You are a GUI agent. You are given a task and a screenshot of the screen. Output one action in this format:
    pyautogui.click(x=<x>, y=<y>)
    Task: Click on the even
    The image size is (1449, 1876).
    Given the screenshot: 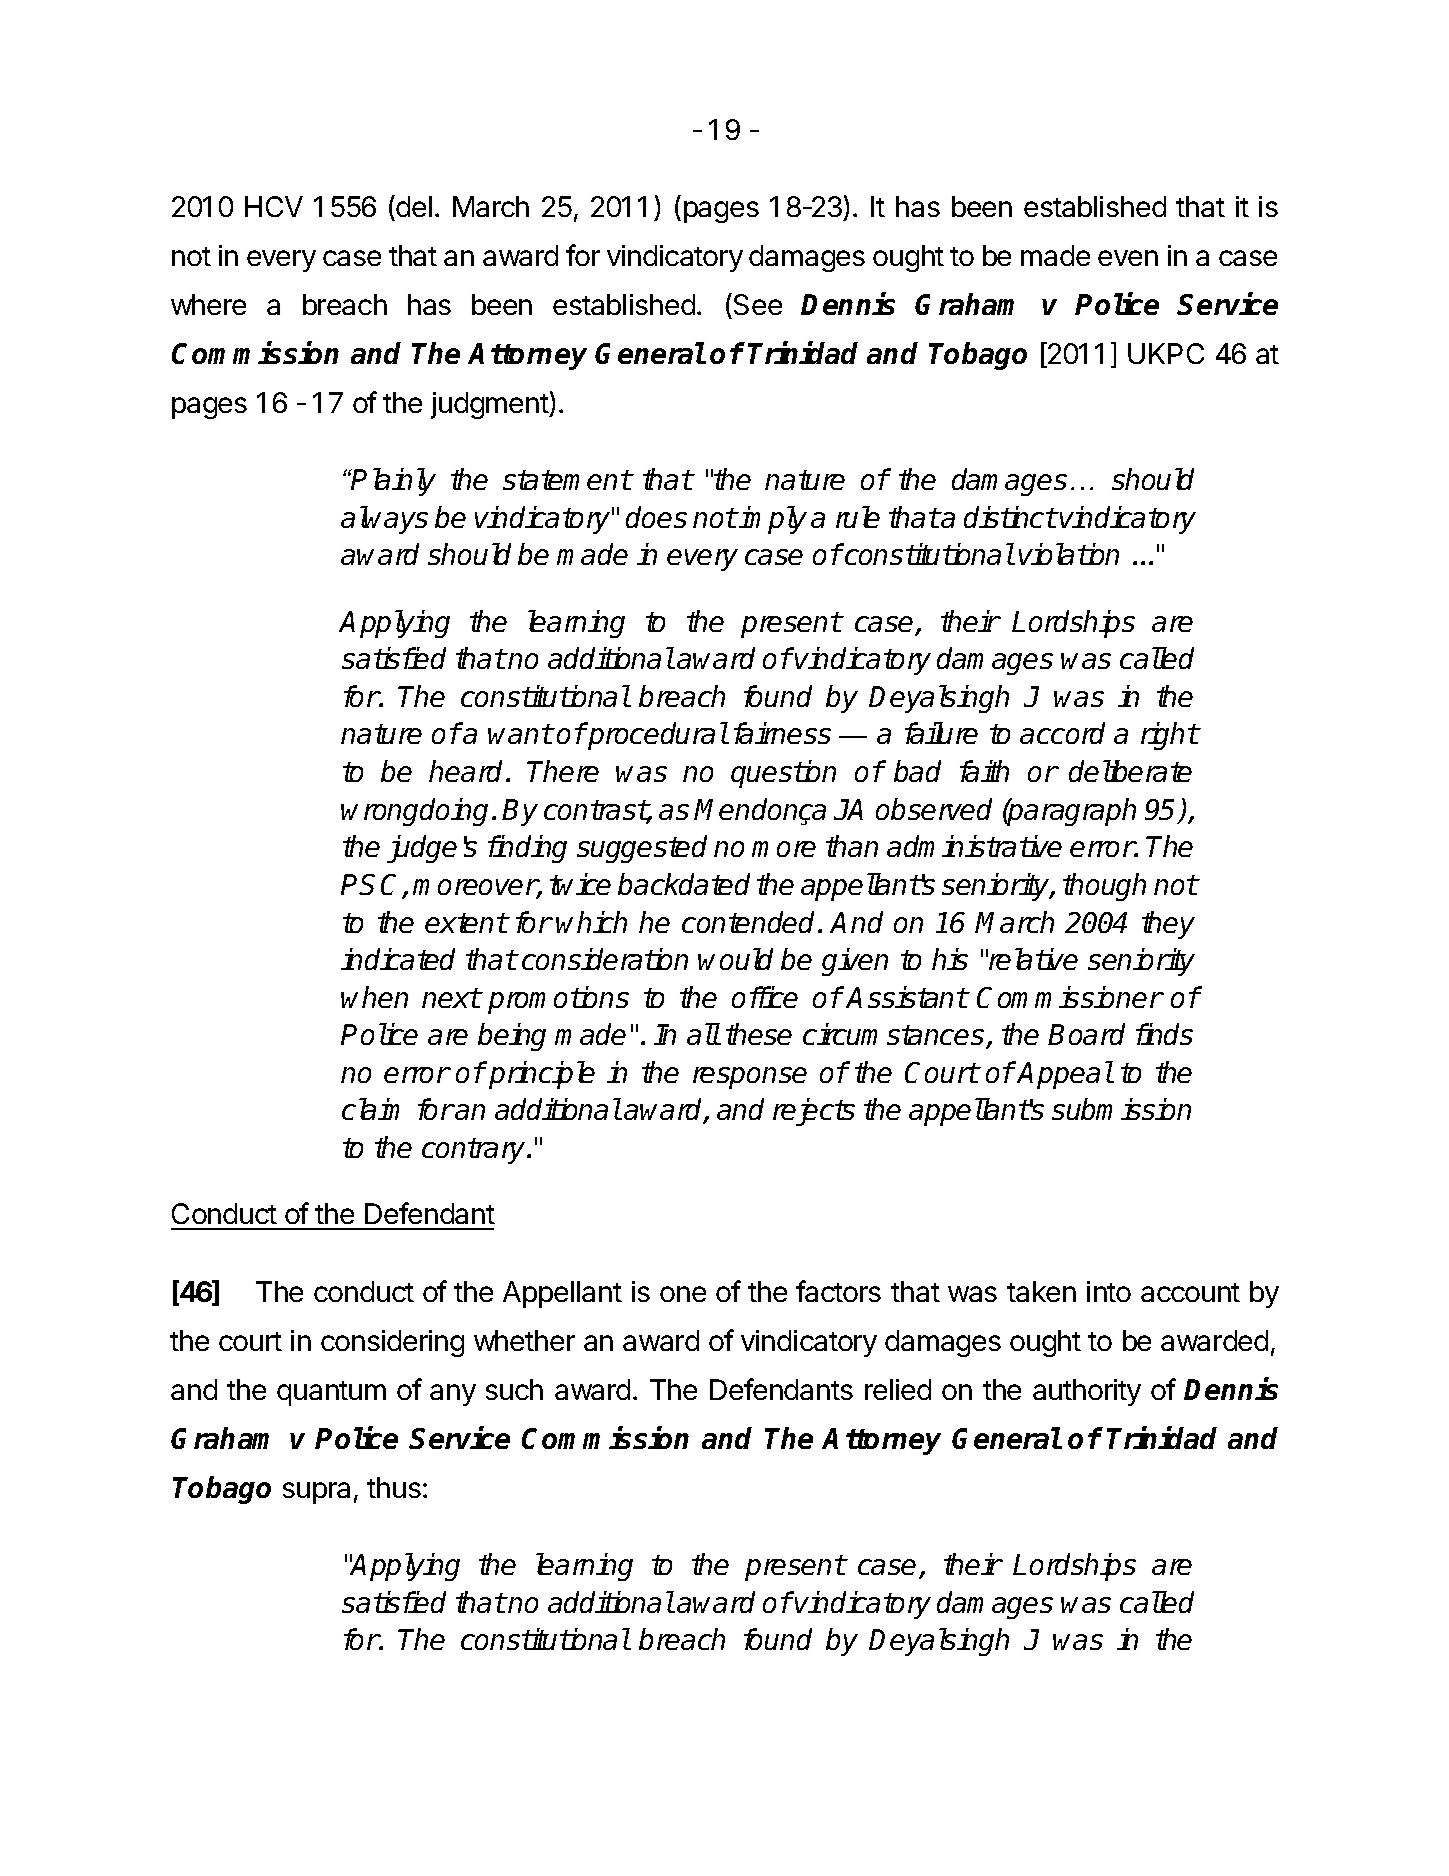 What is the action you would take?
    pyautogui.click(x=1128, y=258)
